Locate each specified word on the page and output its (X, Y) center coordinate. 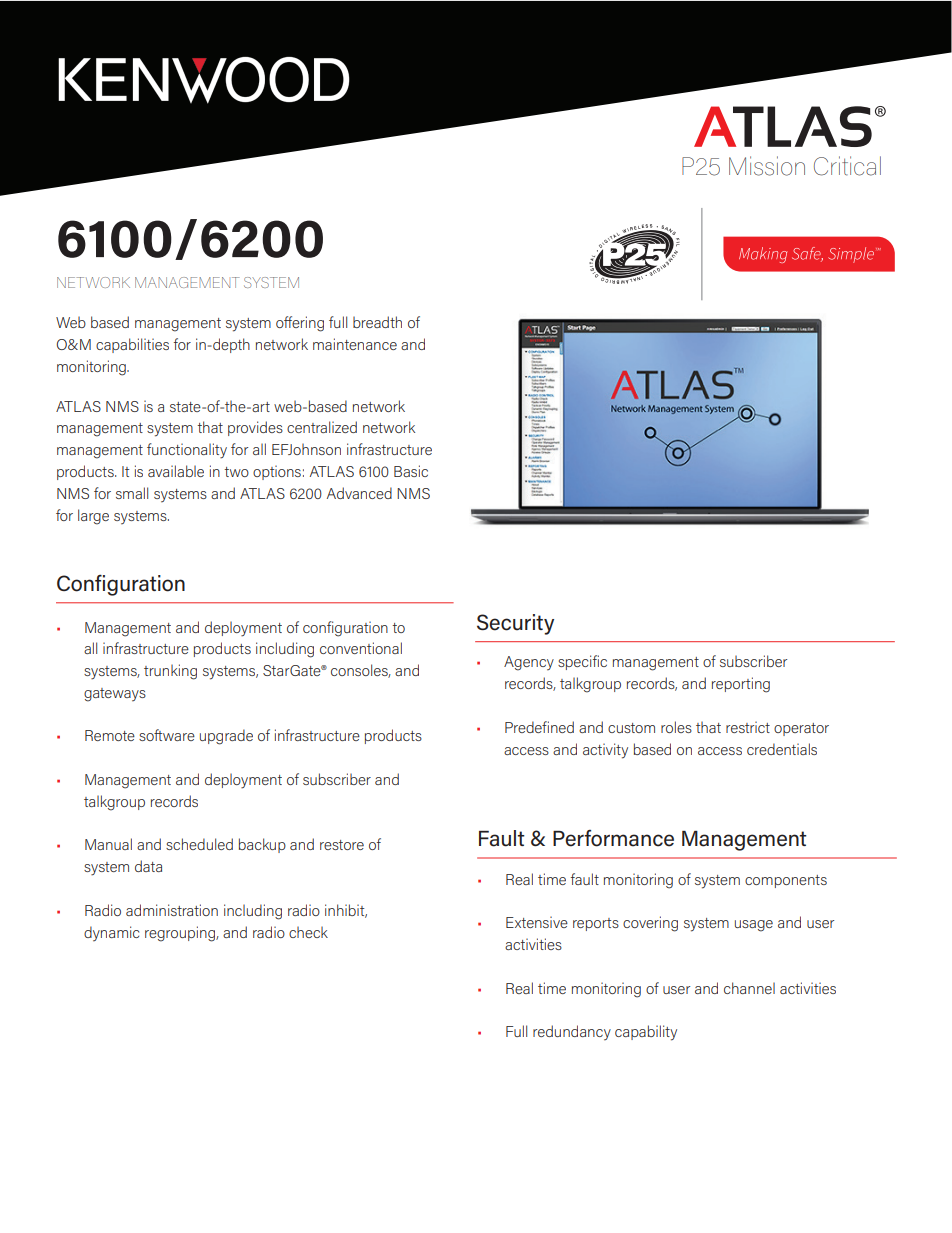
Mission (767, 166)
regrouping (181, 934)
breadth (377, 322)
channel (749, 988)
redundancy (572, 1033)
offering (300, 324)
